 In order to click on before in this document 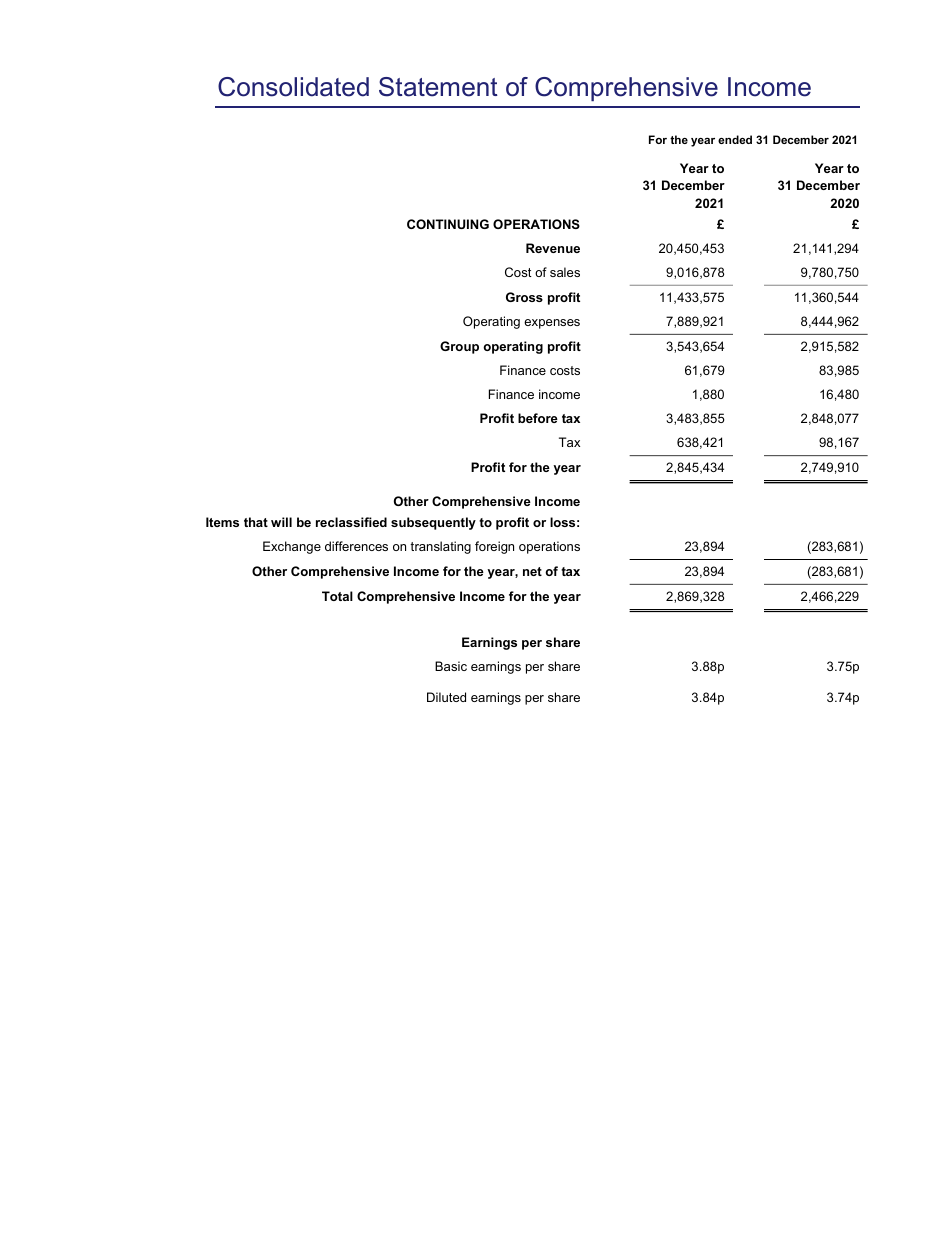, I will do `click(538, 418)`.
